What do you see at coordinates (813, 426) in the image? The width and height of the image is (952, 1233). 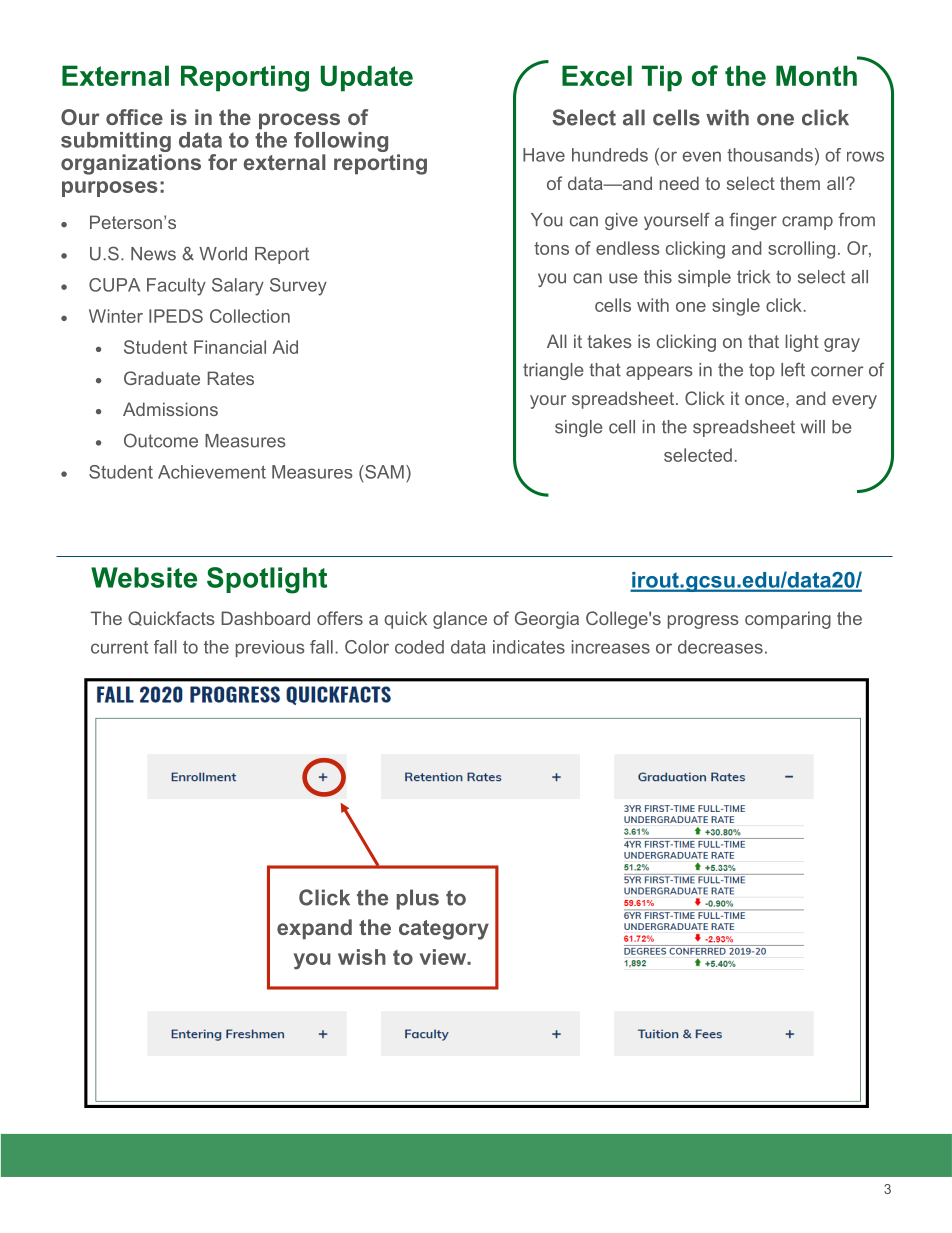 I see `will` at bounding box center [813, 426].
